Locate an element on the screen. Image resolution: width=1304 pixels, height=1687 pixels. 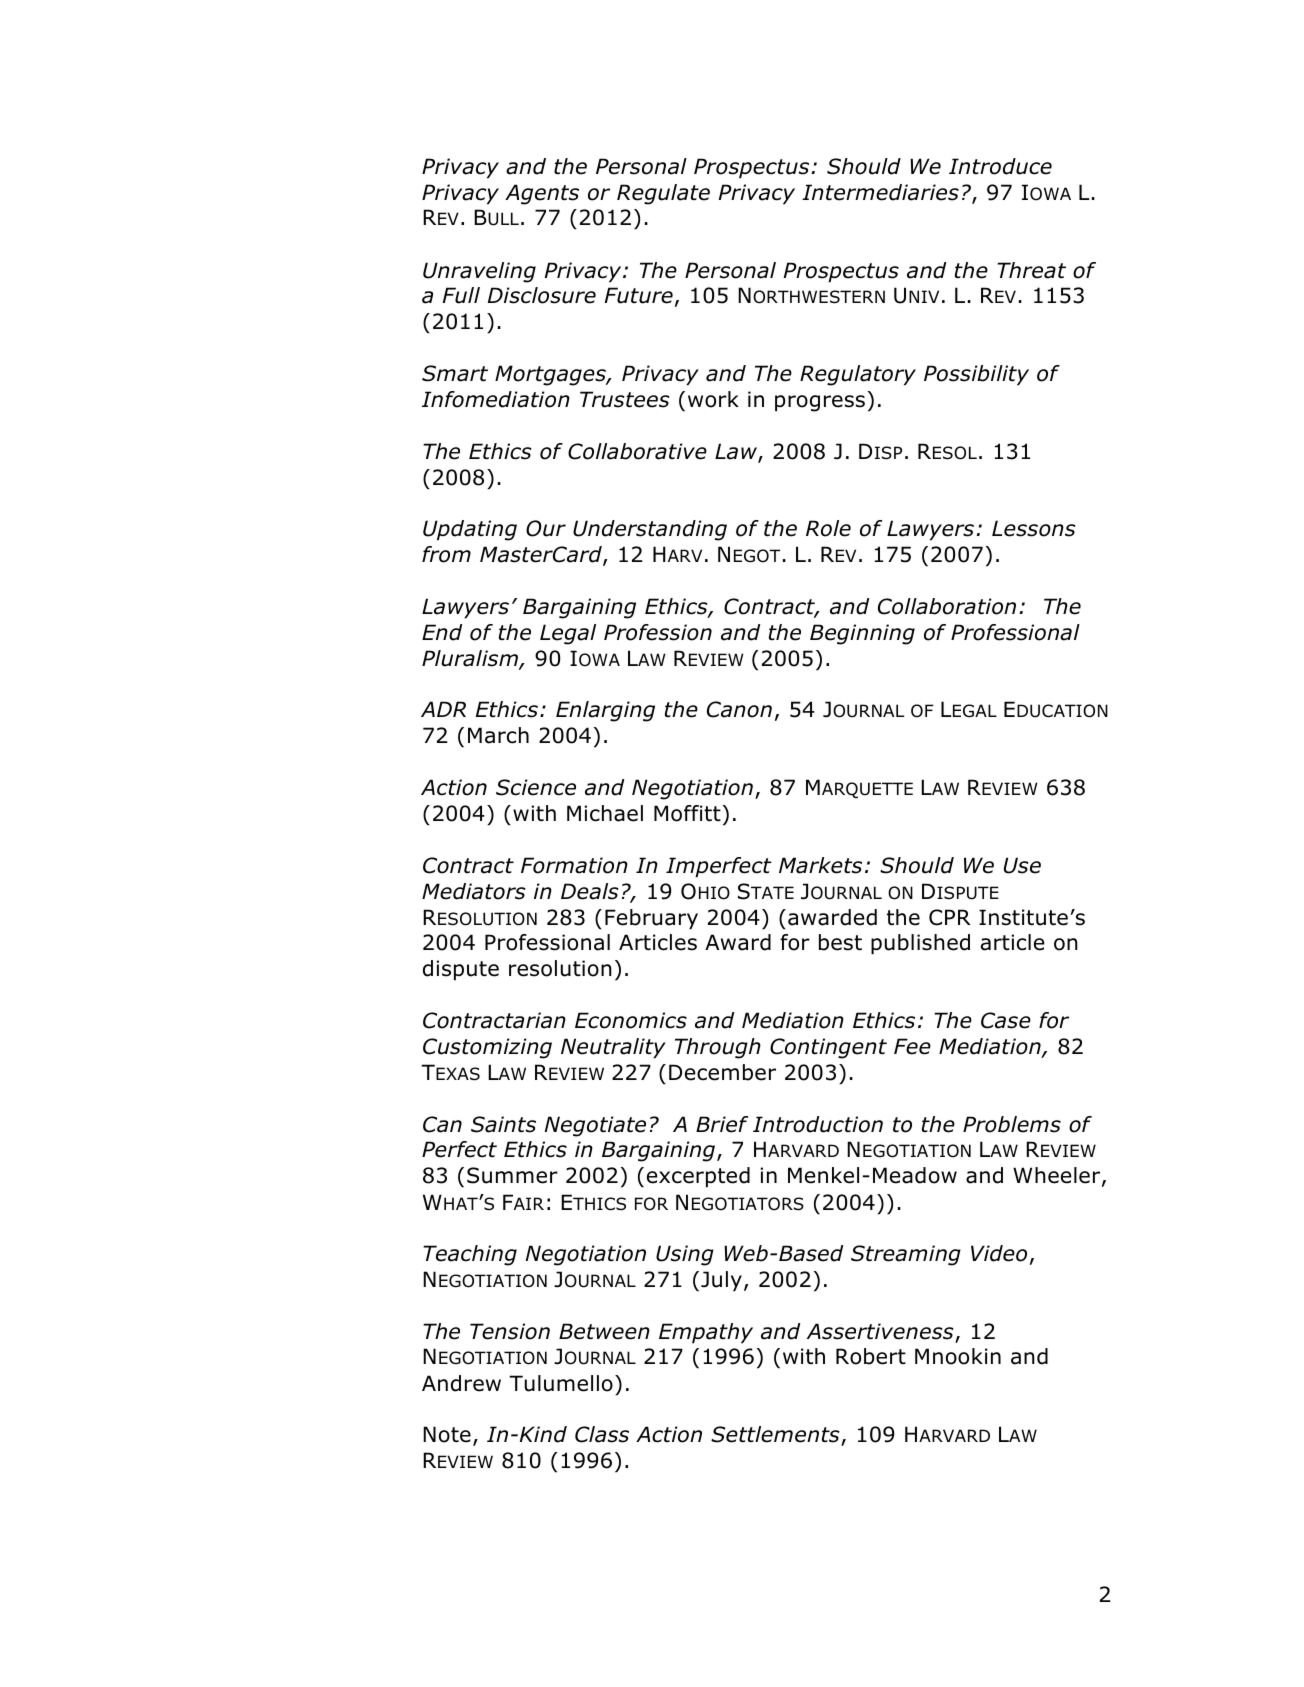
Use is located at coordinates (1022, 865).
